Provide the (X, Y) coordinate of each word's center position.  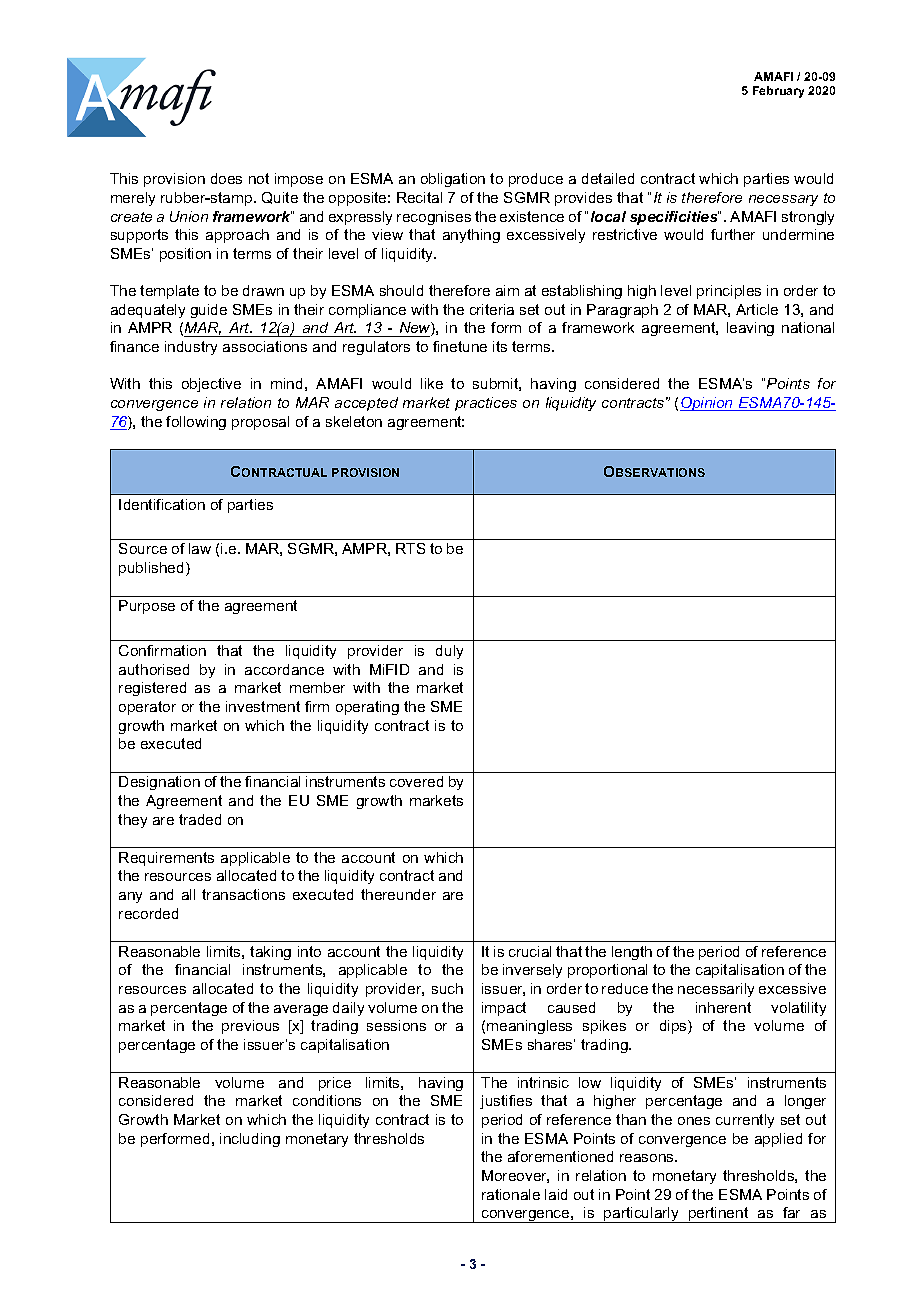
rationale (511, 1194)
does (226, 178)
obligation (453, 180)
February (778, 92)
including (250, 1140)
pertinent (719, 1215)
